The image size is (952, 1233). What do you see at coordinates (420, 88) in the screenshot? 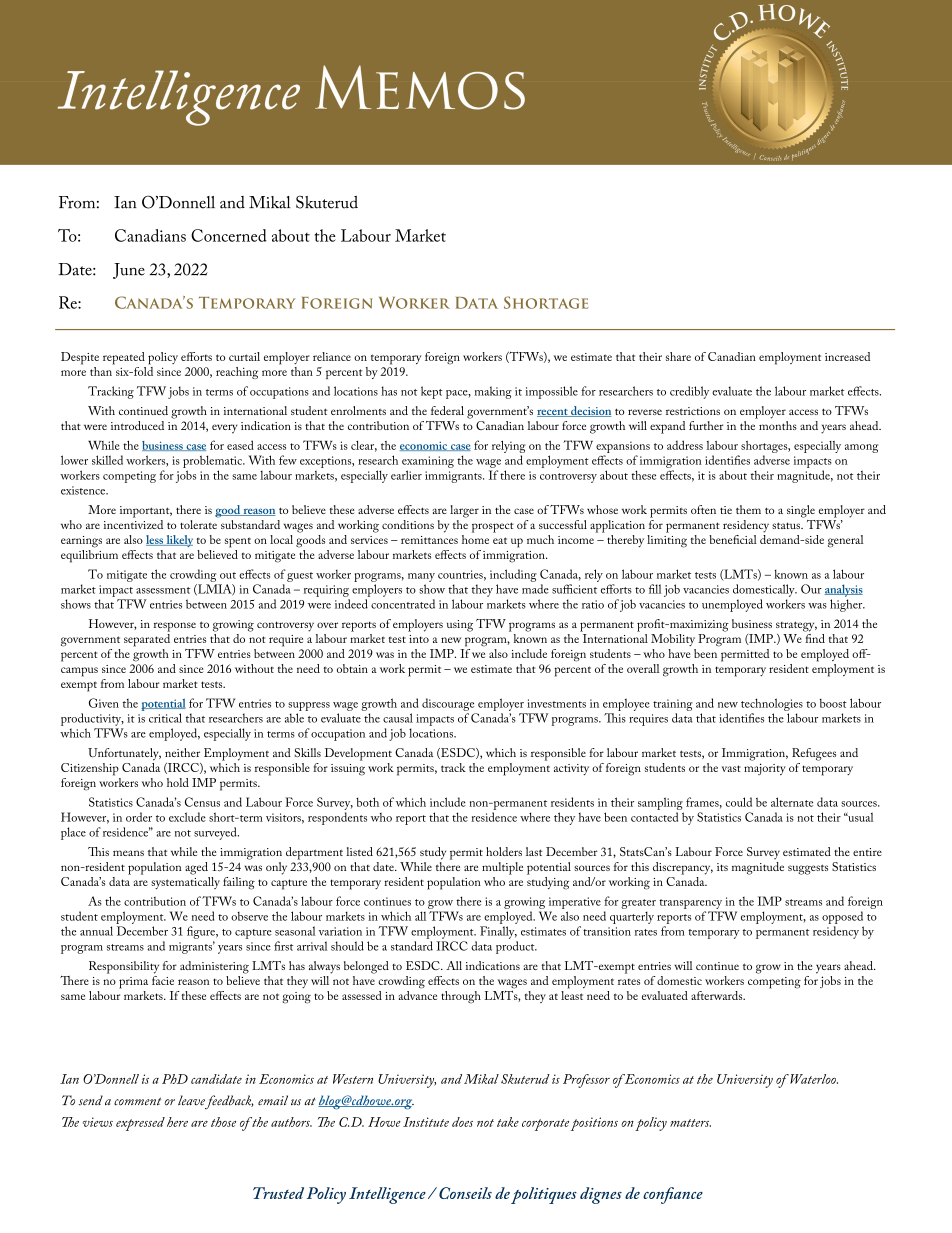
I see `Memos` at bounding box center [420, 88].
